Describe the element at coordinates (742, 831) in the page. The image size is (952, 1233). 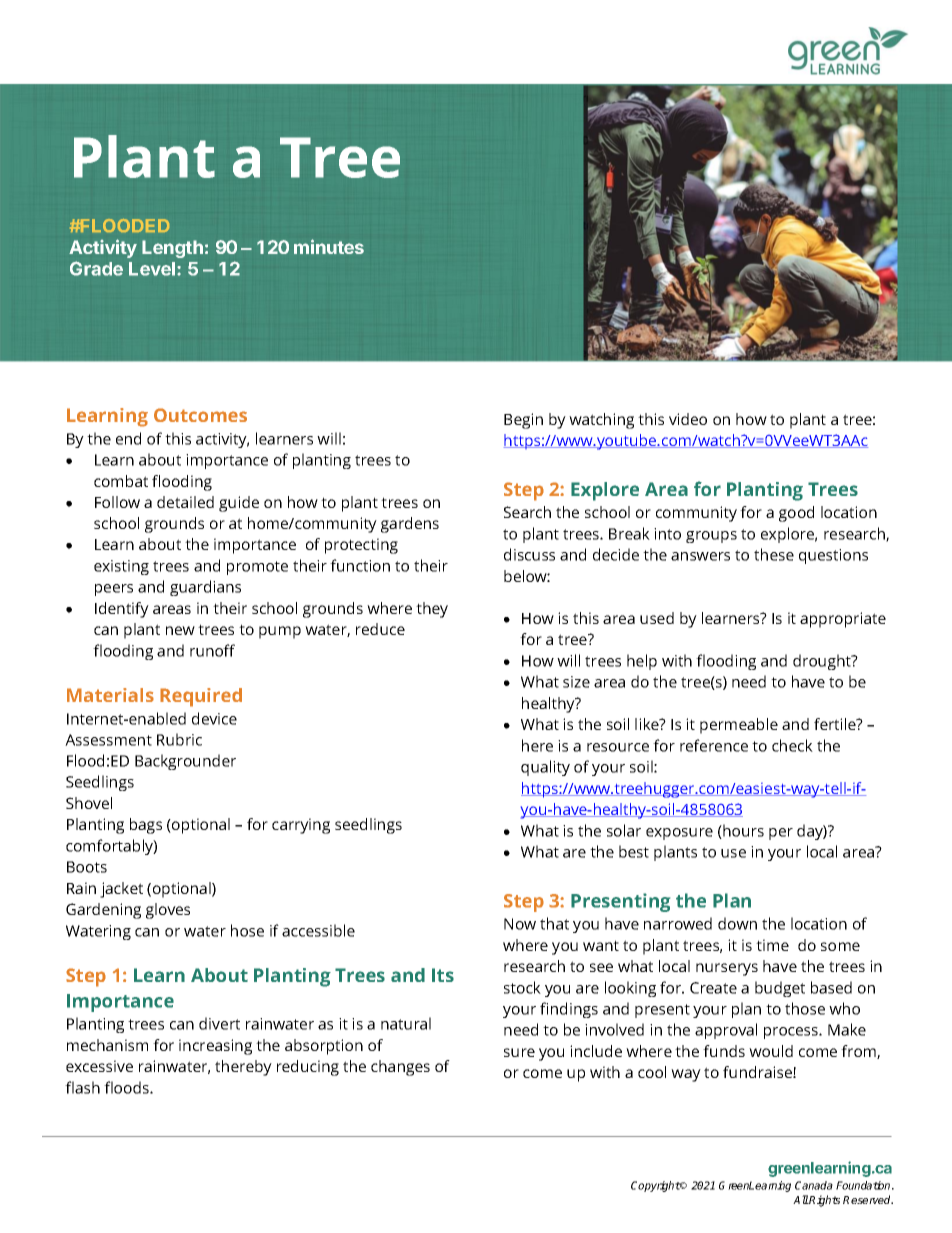
I see `hours` at that location.
